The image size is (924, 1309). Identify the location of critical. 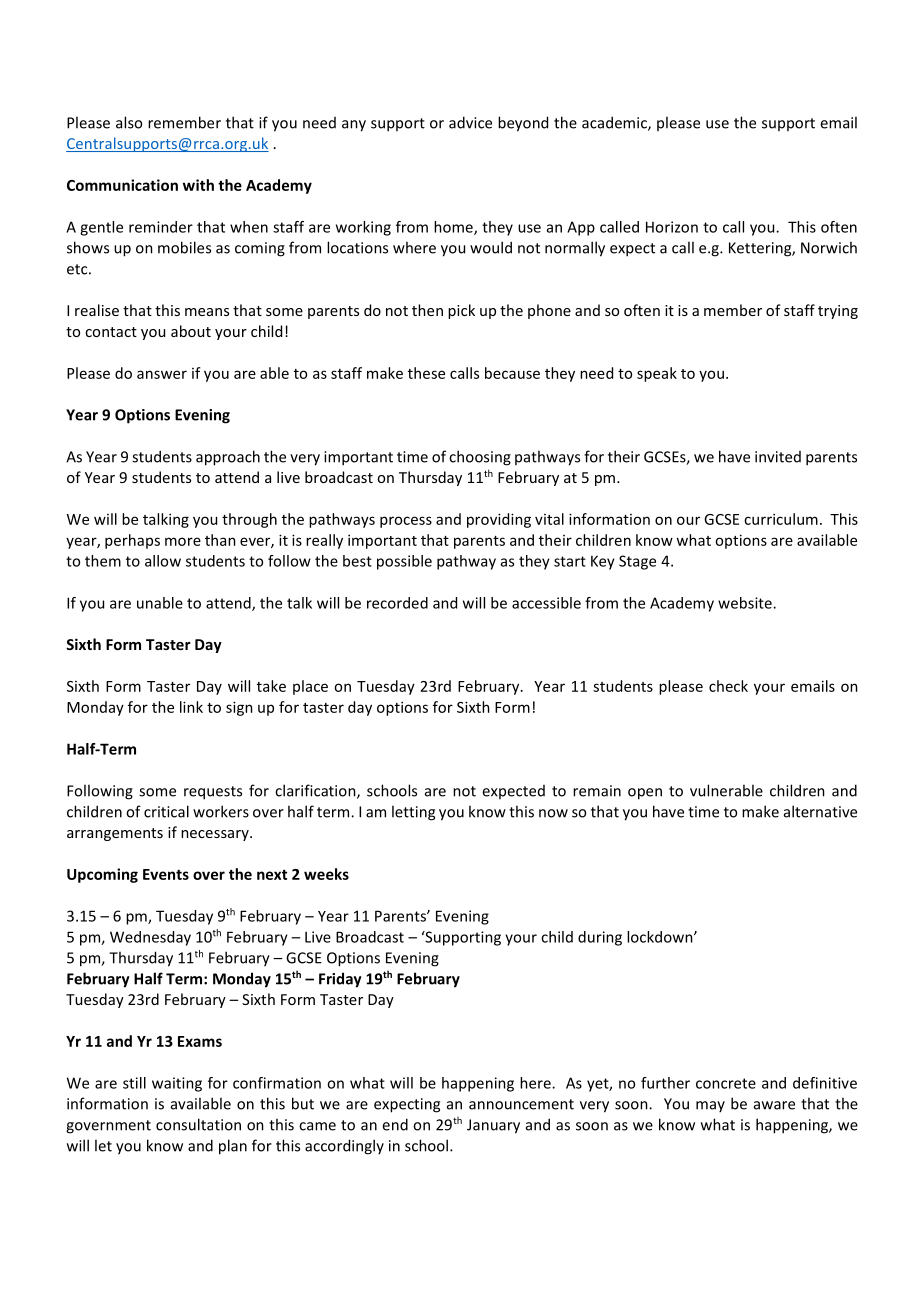
(166, 811).
